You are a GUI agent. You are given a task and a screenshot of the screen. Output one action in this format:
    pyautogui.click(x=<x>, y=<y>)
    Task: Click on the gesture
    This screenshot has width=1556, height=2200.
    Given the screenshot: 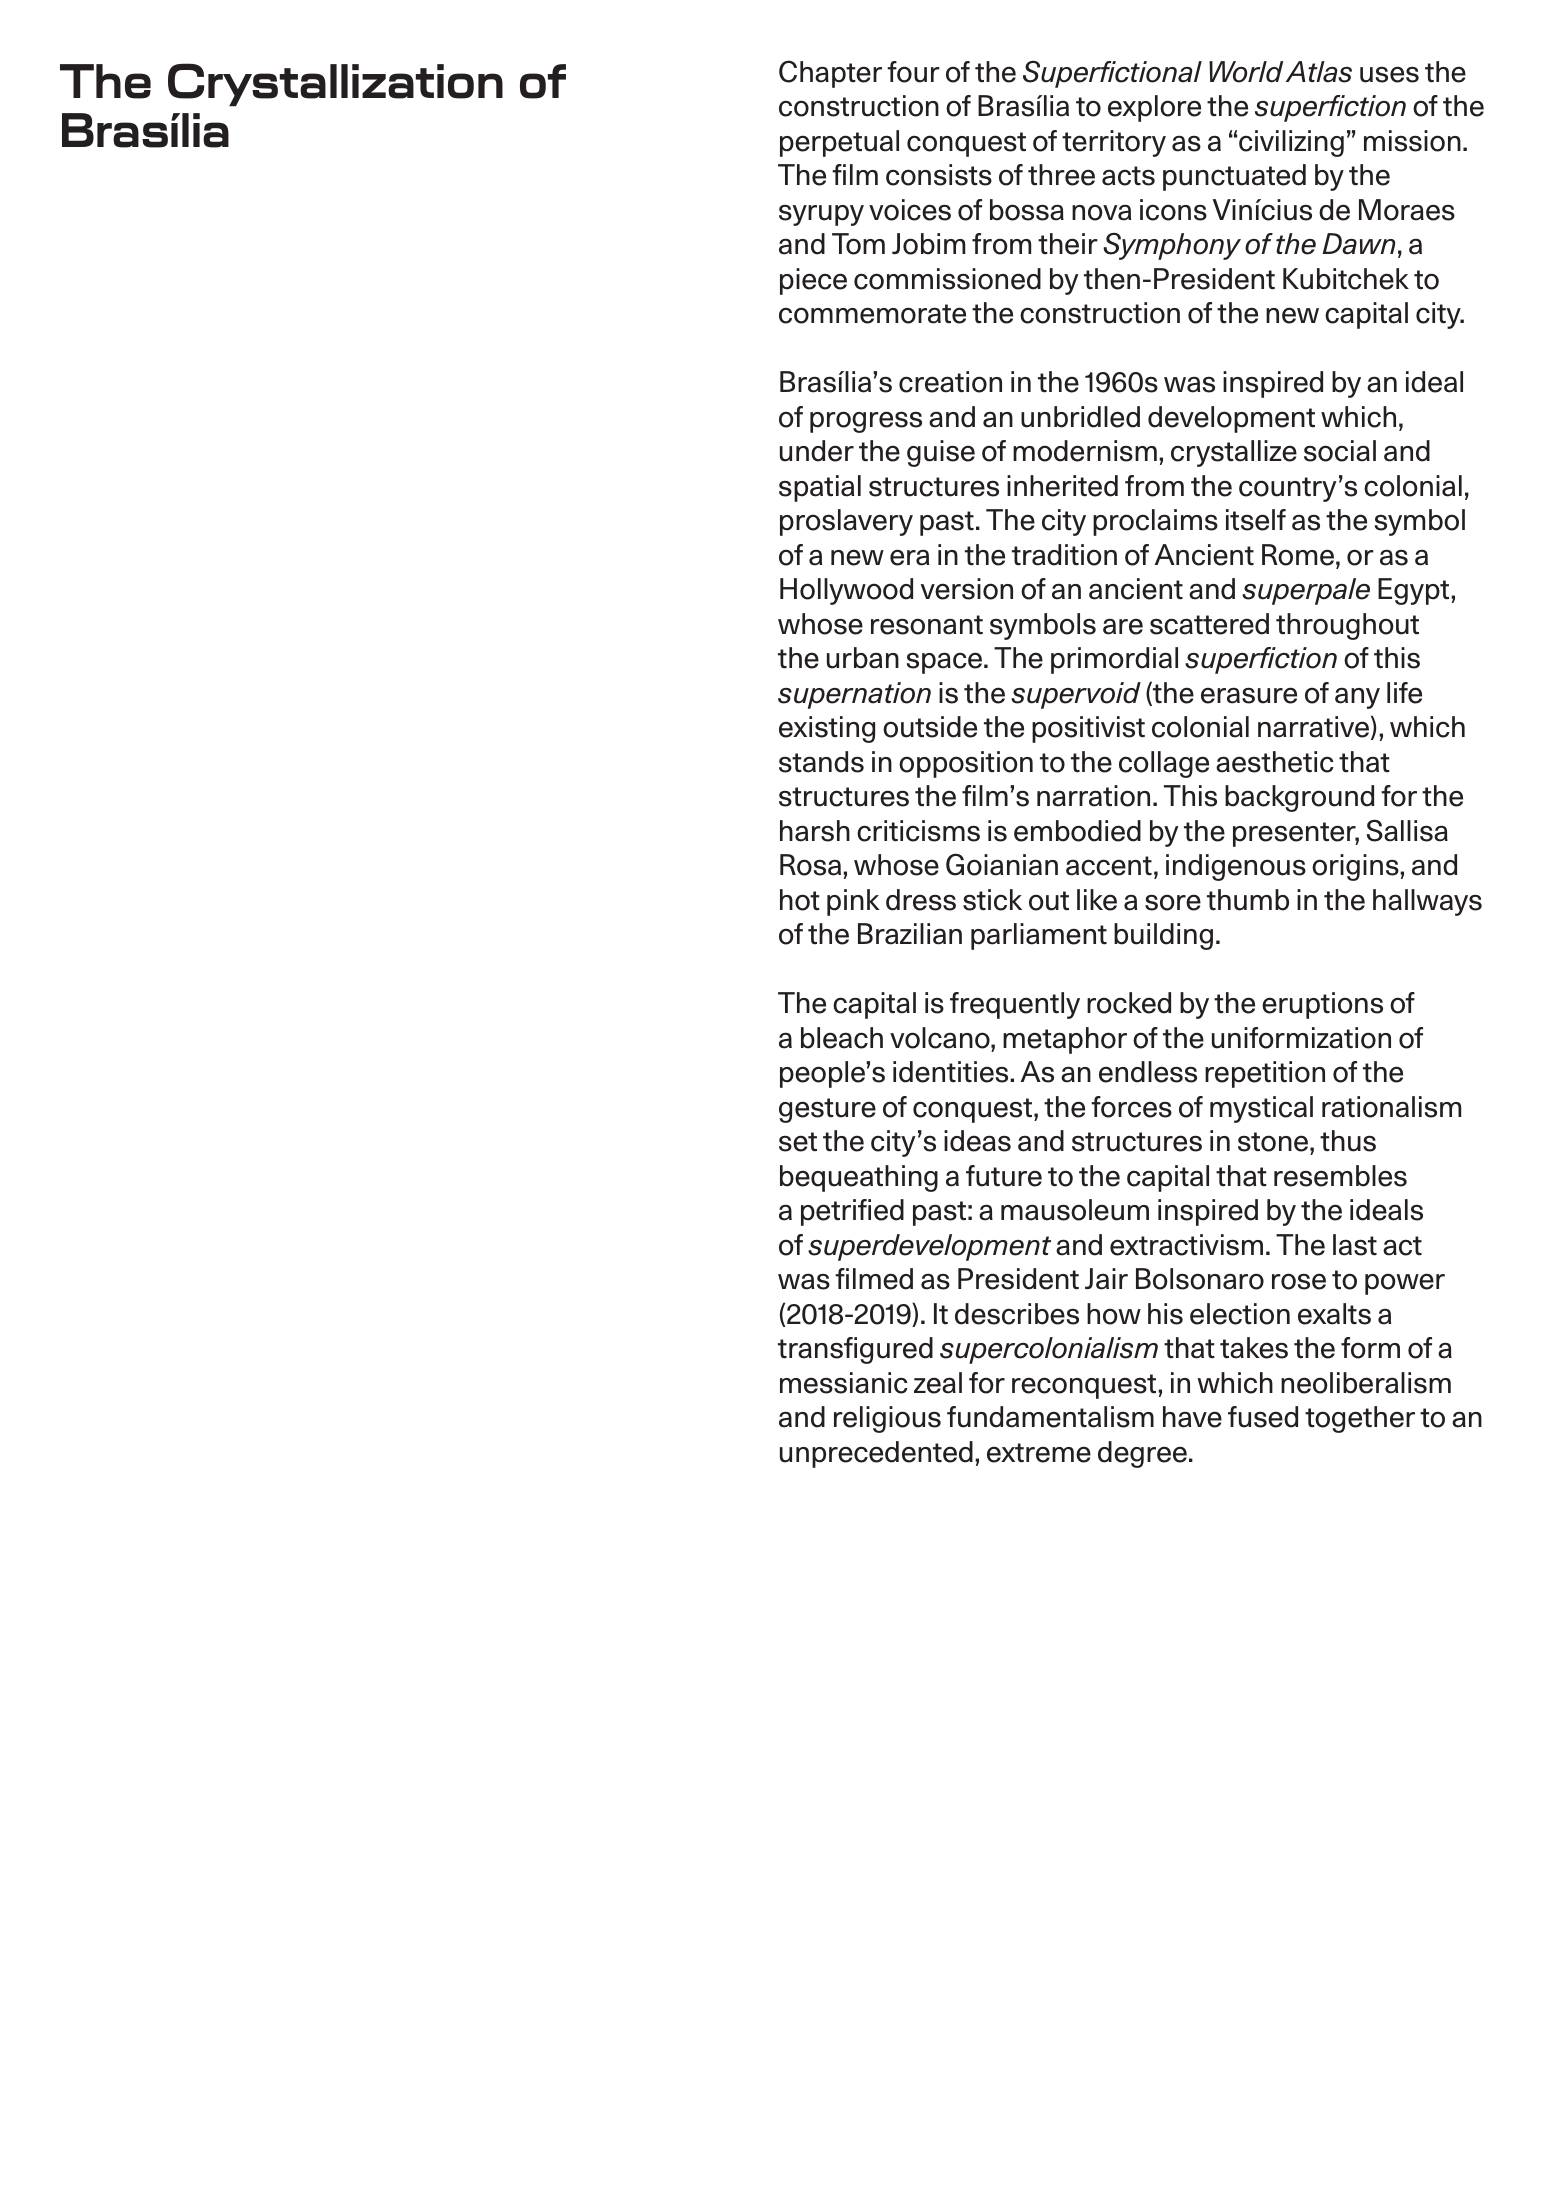 What is the action you would take?
    pyautogui.click(x=827, y=1110)
